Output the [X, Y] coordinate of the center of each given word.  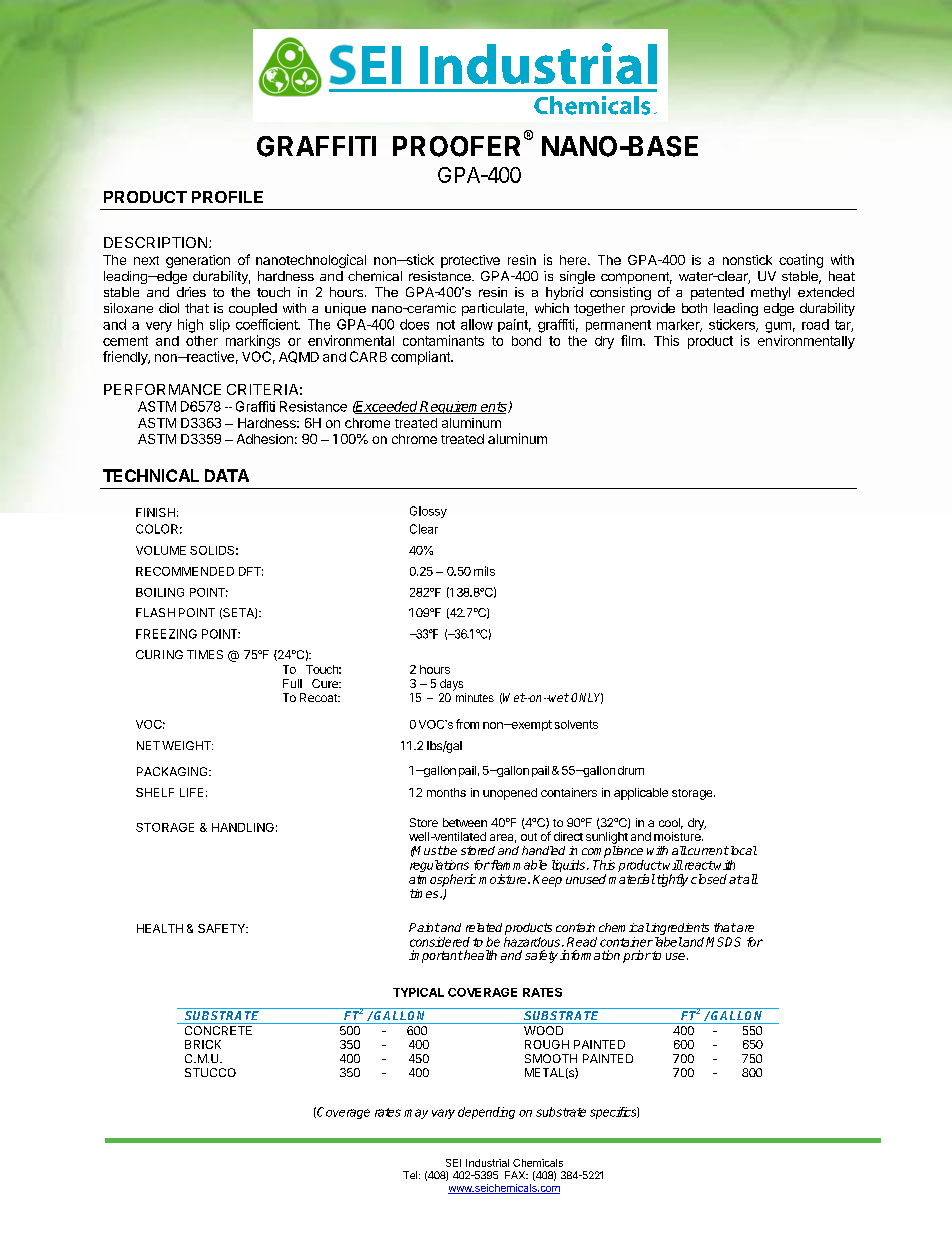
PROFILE [227, 197]
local [742, 850]
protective [470, 261]
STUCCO [210, 1072]
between [465, 822]
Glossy [428, 512]
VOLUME [161, 550]
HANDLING [243, 827]
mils [484, 571]
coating [801, 261]
